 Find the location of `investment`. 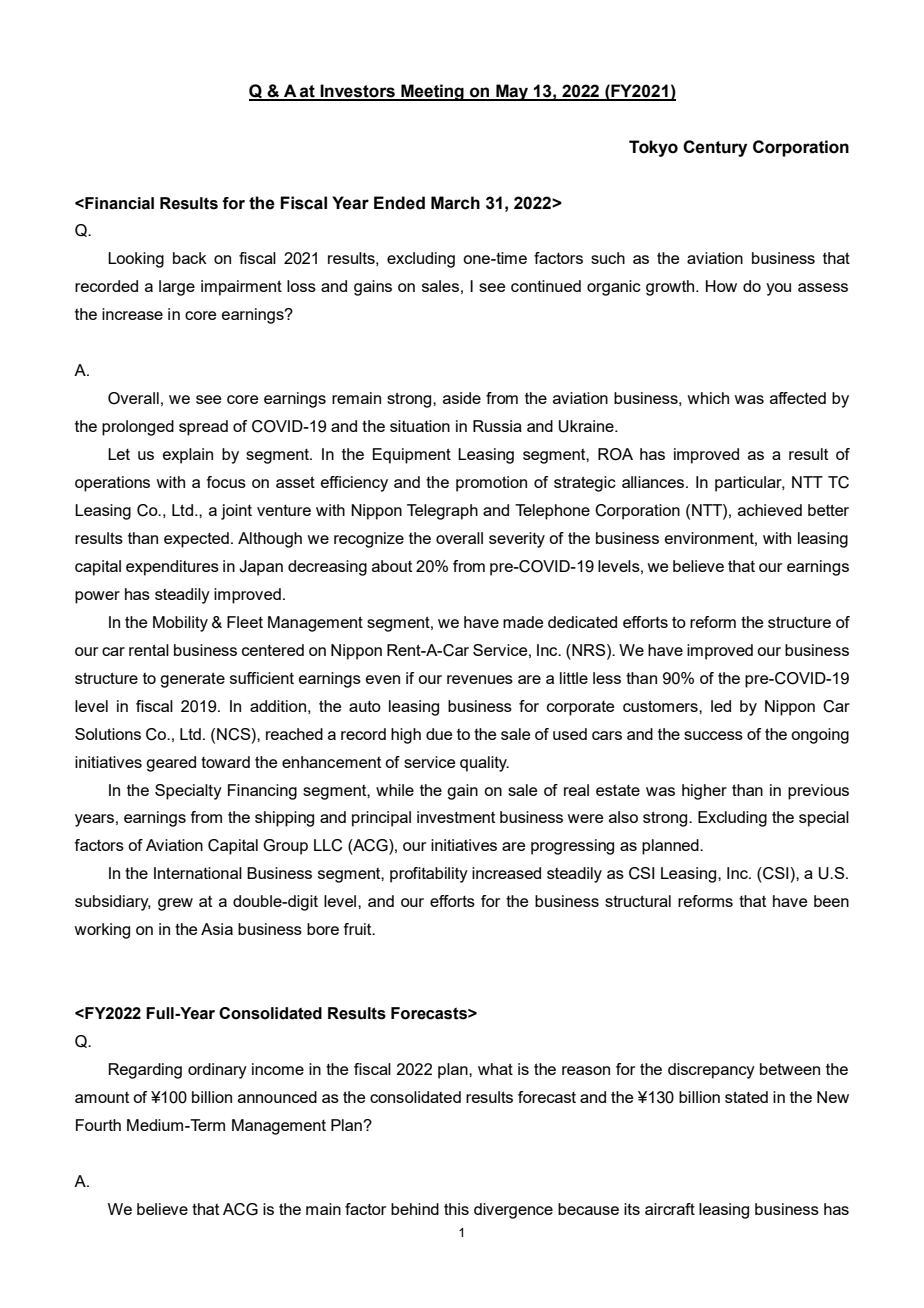

investment is located at coordinates (456, 817).
